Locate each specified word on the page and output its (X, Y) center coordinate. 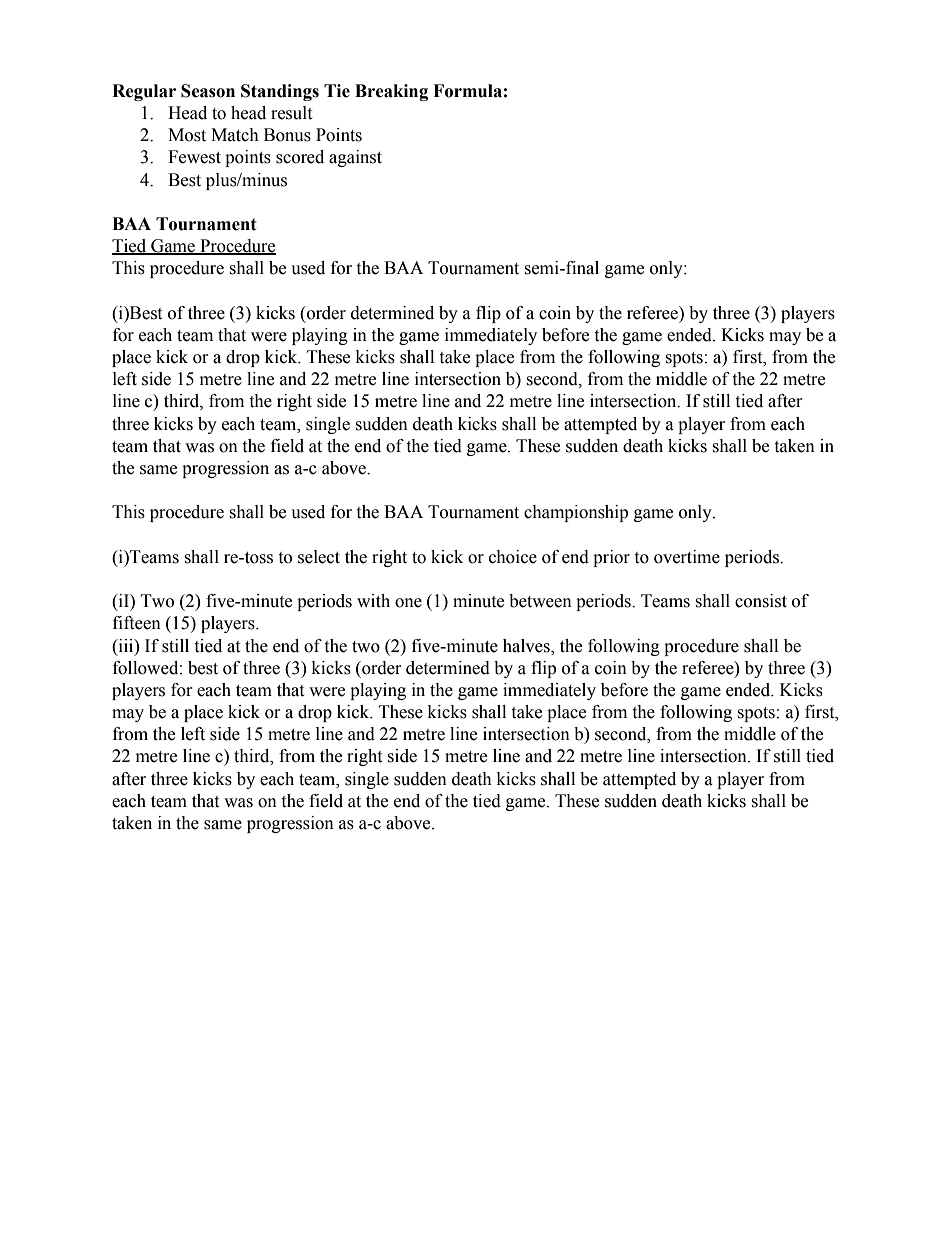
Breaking (391, 92)
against (355, 158)
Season (208, 91)
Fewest (194, 157)
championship (576, 513)
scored (300, 157)
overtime (687, 557)
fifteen (137, 623)
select (319, 557)
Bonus (287, 135)
